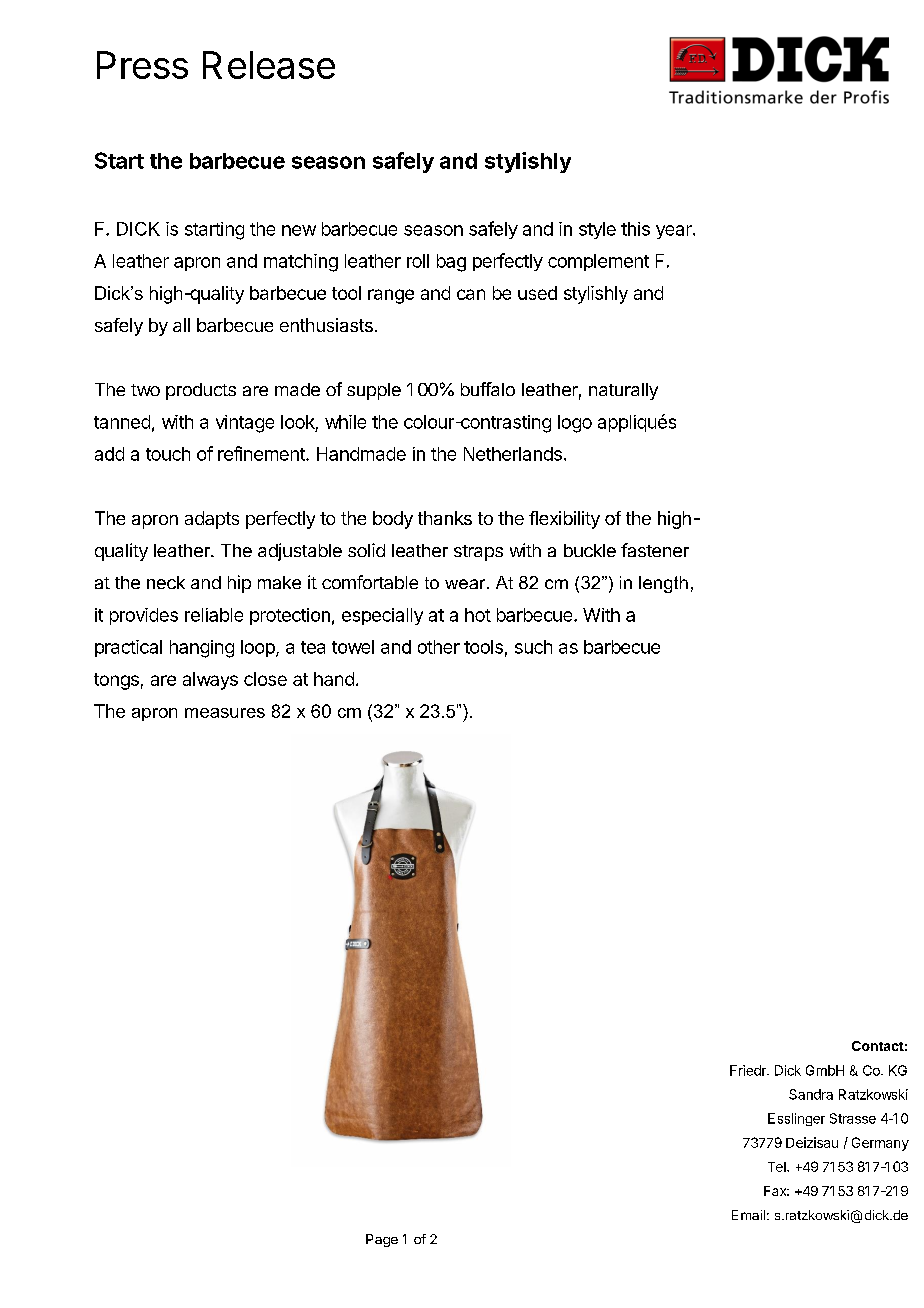 The height and width of the document is (1308, 924). I want to click on Sandra, so click(811, 1094).
